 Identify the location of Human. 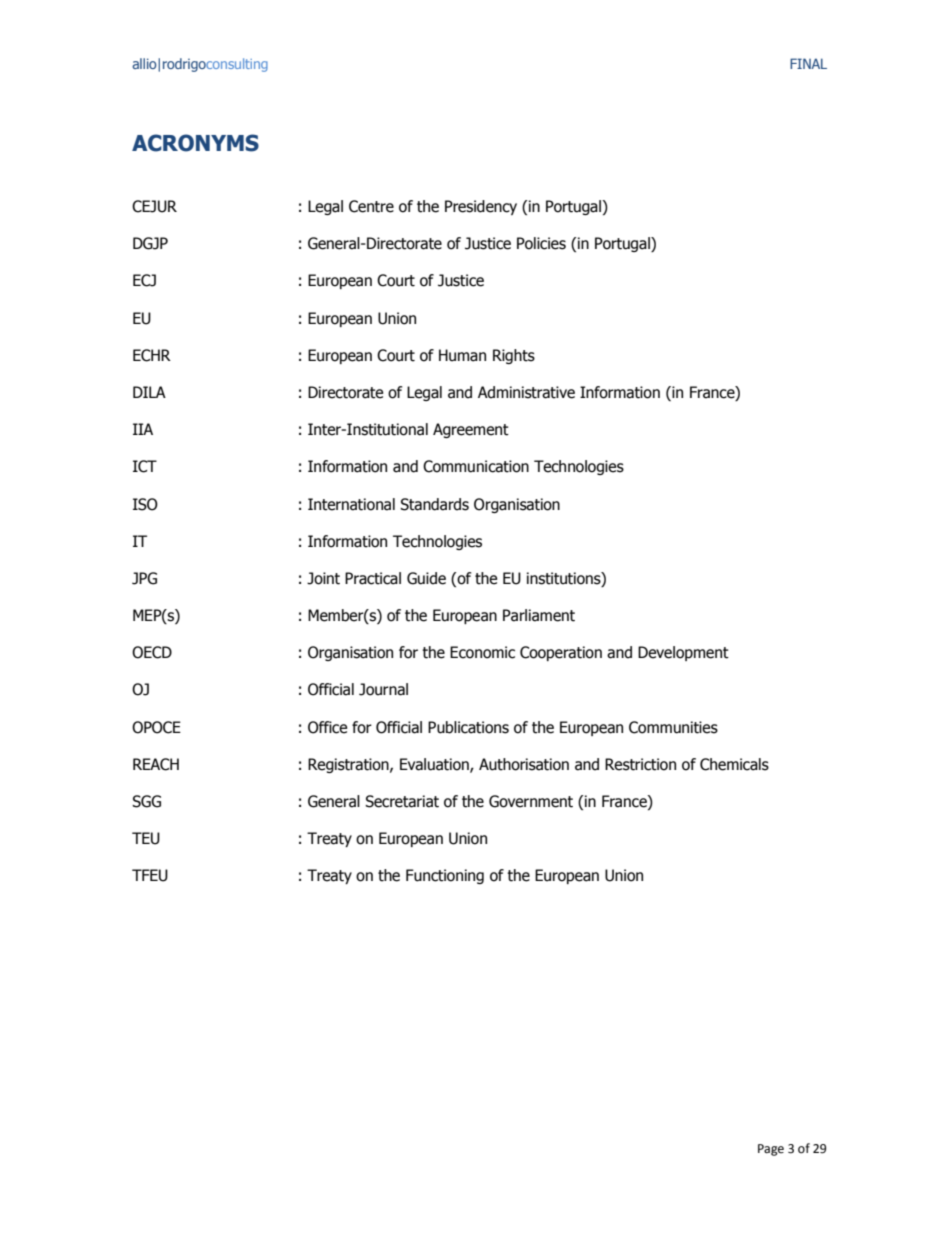
(462, 355).
